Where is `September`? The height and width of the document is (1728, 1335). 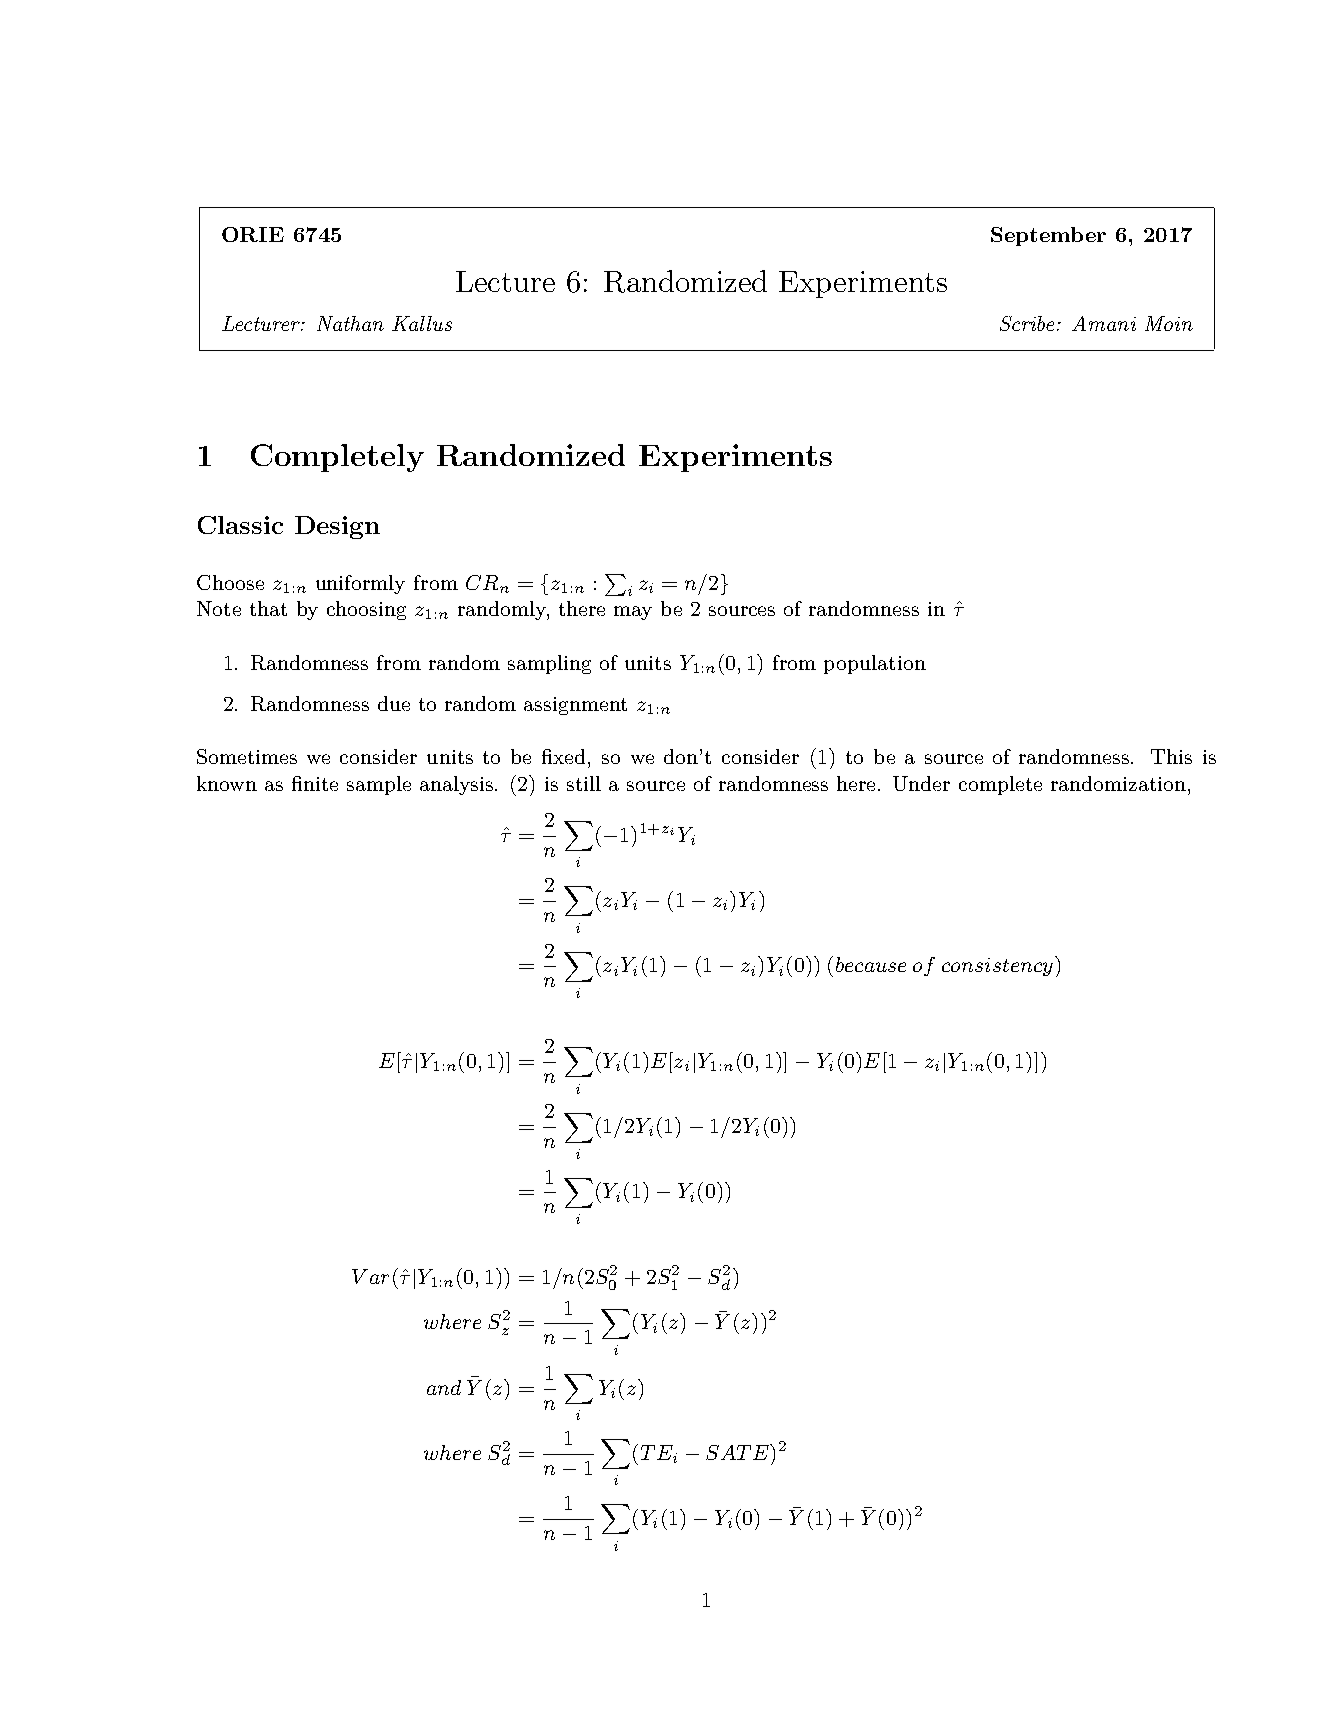
September is located at coordinates (1048, 236).
